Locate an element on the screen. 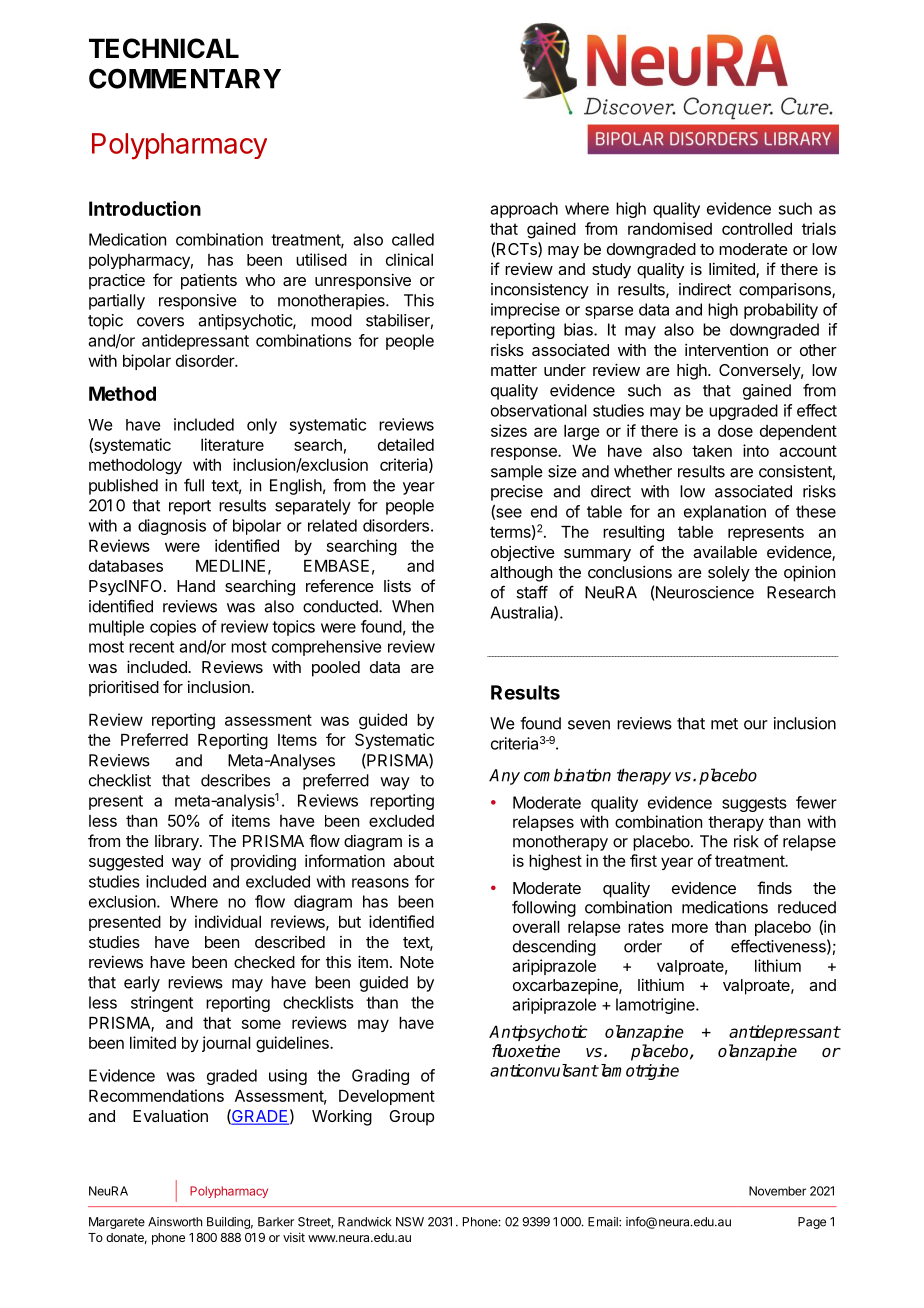 Image resolution: width=924 pixels, height=1308 pixels. Group is located at coordinates (411, 1118).
